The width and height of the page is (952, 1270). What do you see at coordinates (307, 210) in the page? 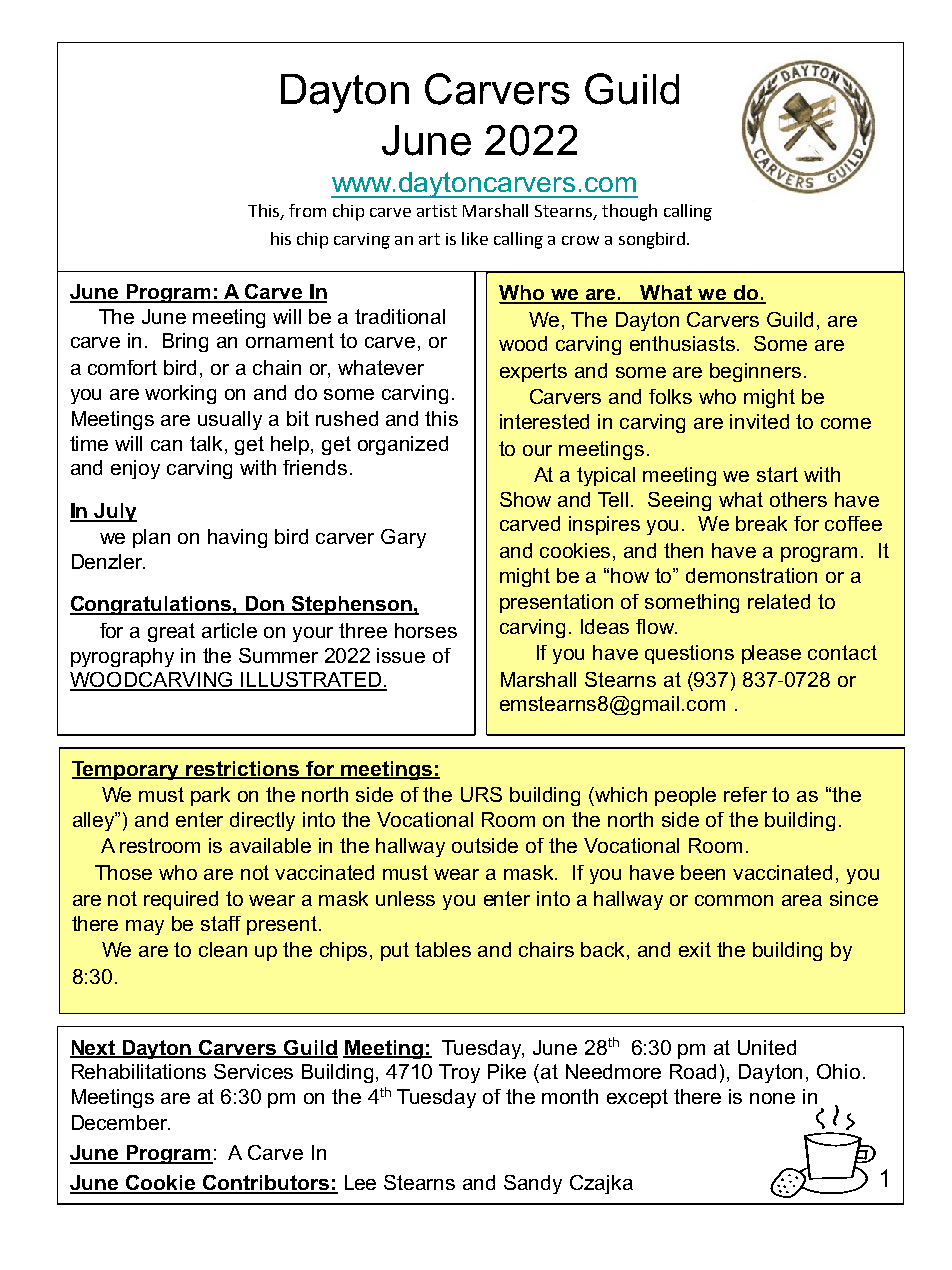
I see `from` at bounding box center [307, 210].
